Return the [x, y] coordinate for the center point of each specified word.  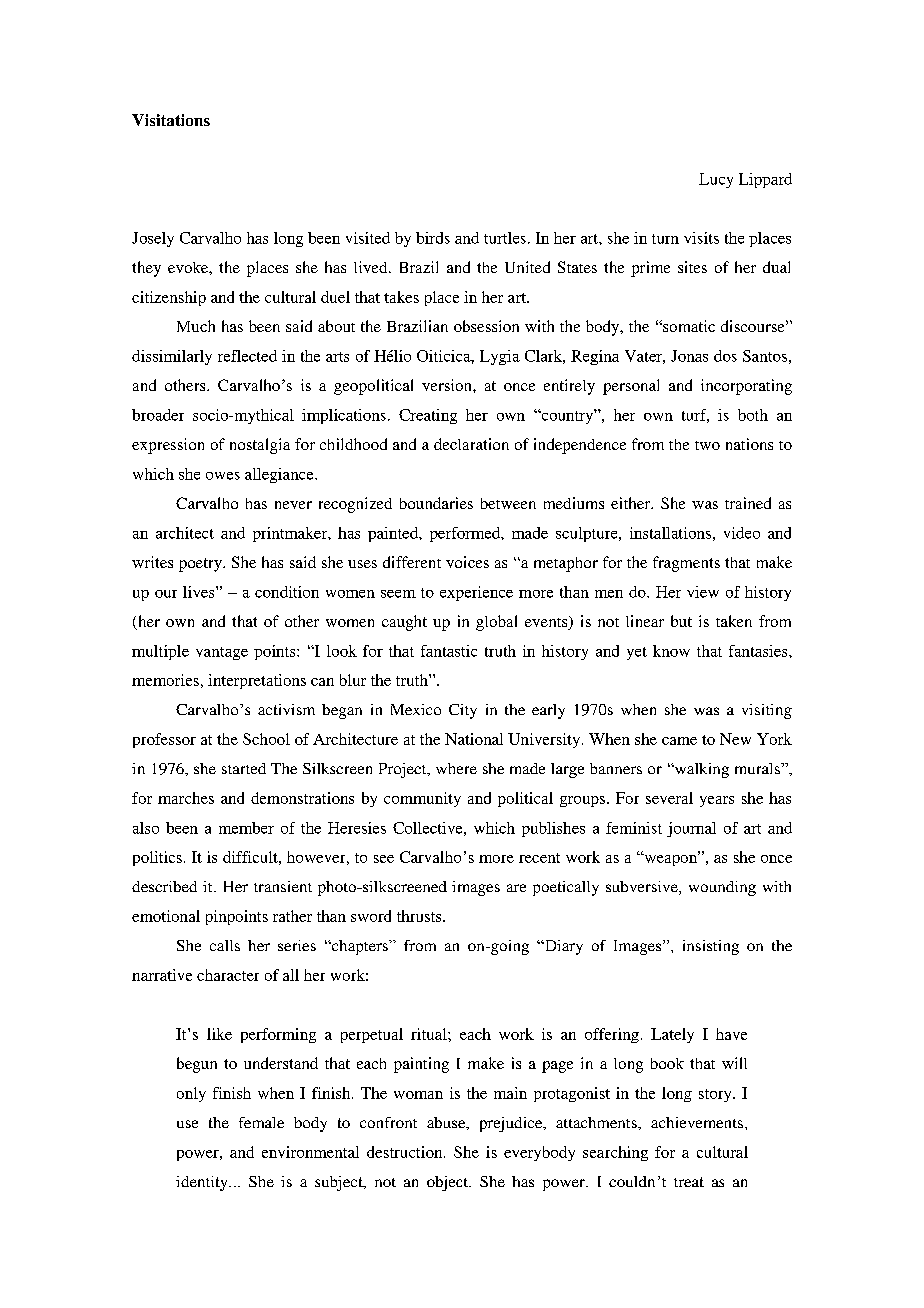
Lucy [716, 180]
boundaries [436, 503]
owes [223, 476]
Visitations [171, 120]
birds [433, 238]
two [707, 445]
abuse [447, 1123]
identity [203, 1183]
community [422, 799]
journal [691, 829]
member [246, 828]
